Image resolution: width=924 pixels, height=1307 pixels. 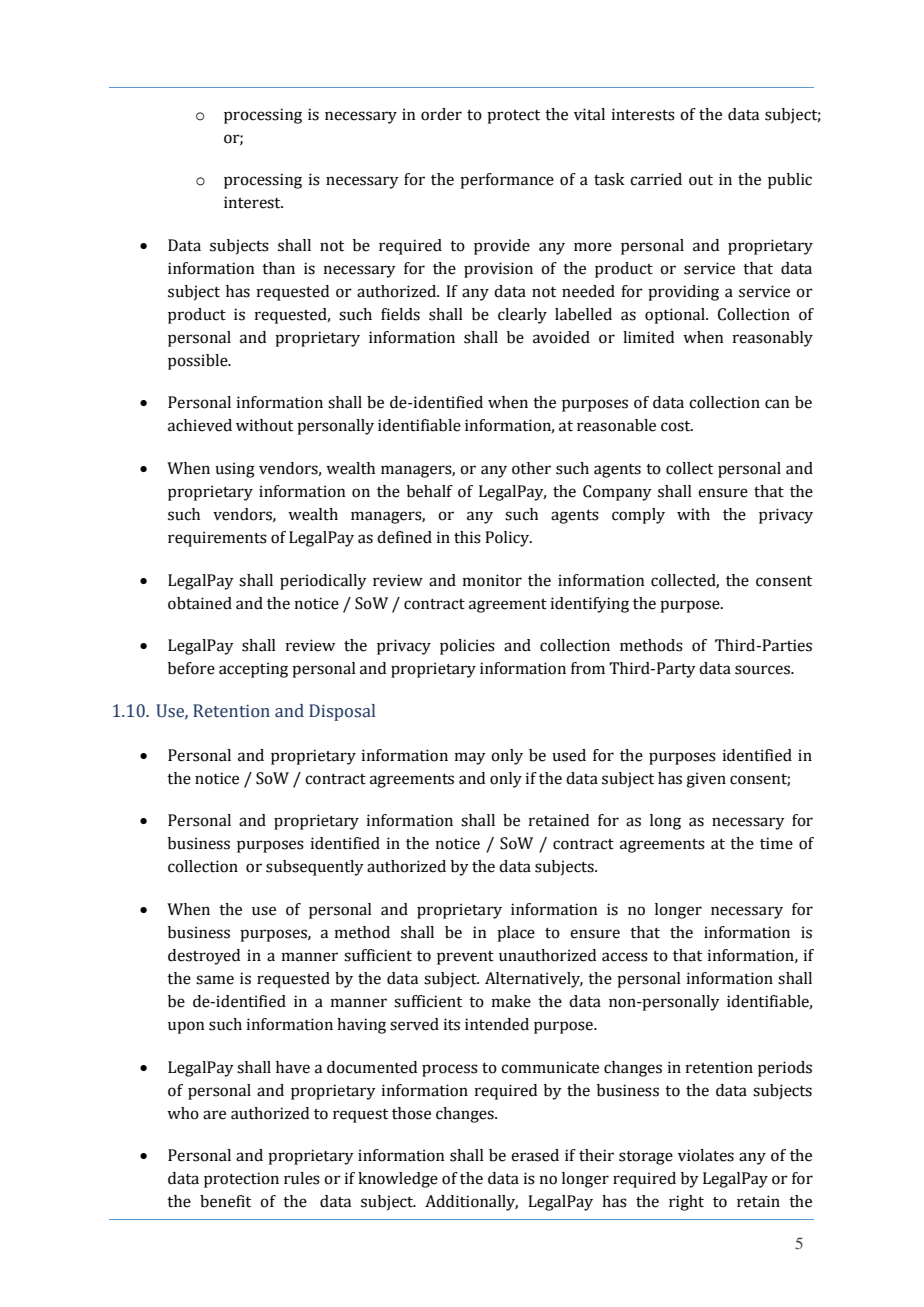 I want to click on than, so click(x=278, y=268).
